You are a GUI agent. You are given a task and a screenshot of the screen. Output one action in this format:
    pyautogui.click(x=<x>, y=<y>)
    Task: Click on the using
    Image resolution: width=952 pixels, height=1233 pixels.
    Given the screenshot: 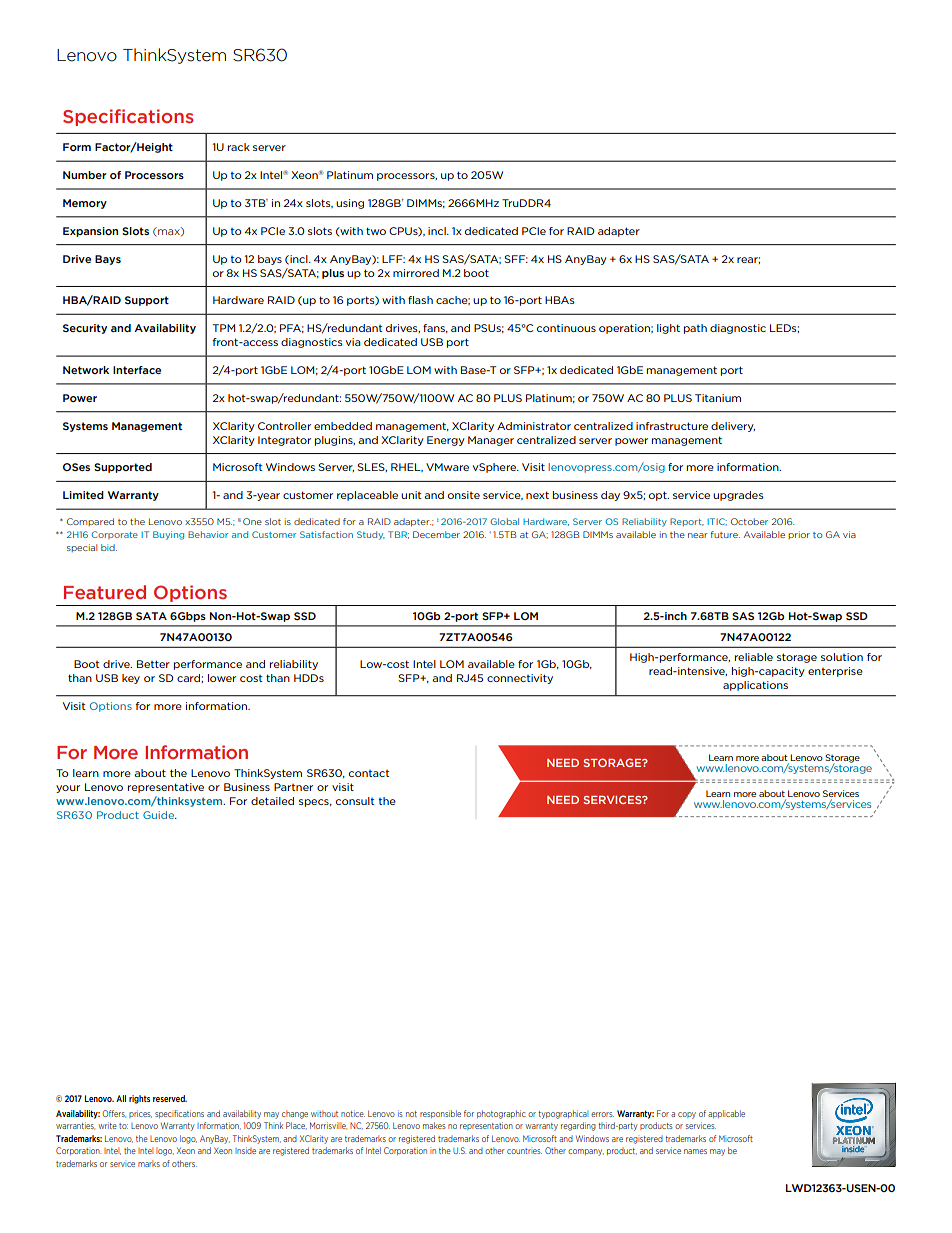 What is the action you would take?
    pyautogui.click(x=350, y=204)
